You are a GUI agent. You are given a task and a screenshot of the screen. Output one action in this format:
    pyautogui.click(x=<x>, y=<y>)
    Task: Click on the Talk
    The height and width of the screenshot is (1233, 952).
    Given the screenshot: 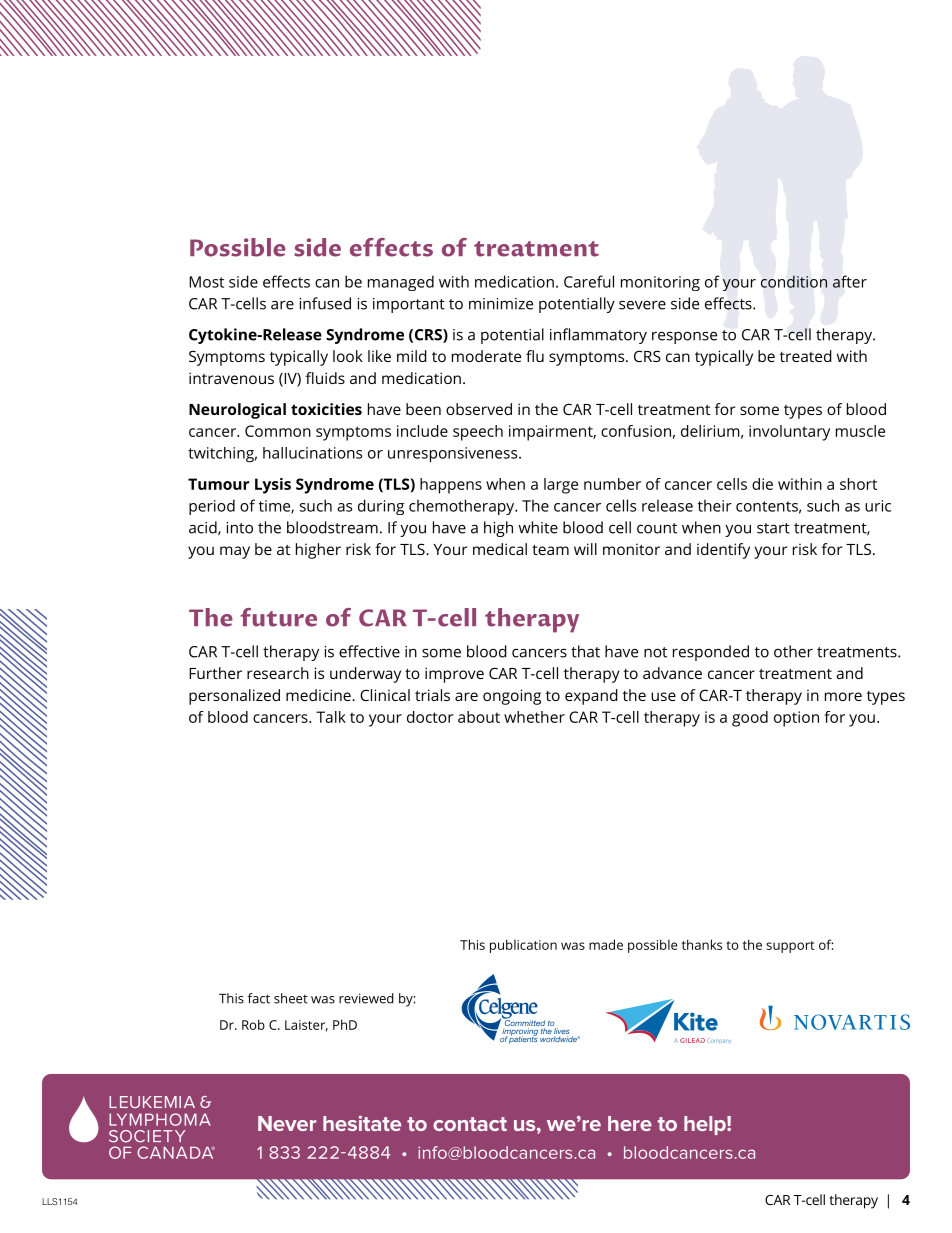 What is the action you would take?
    pyautogui.click(x=331, y=717)
